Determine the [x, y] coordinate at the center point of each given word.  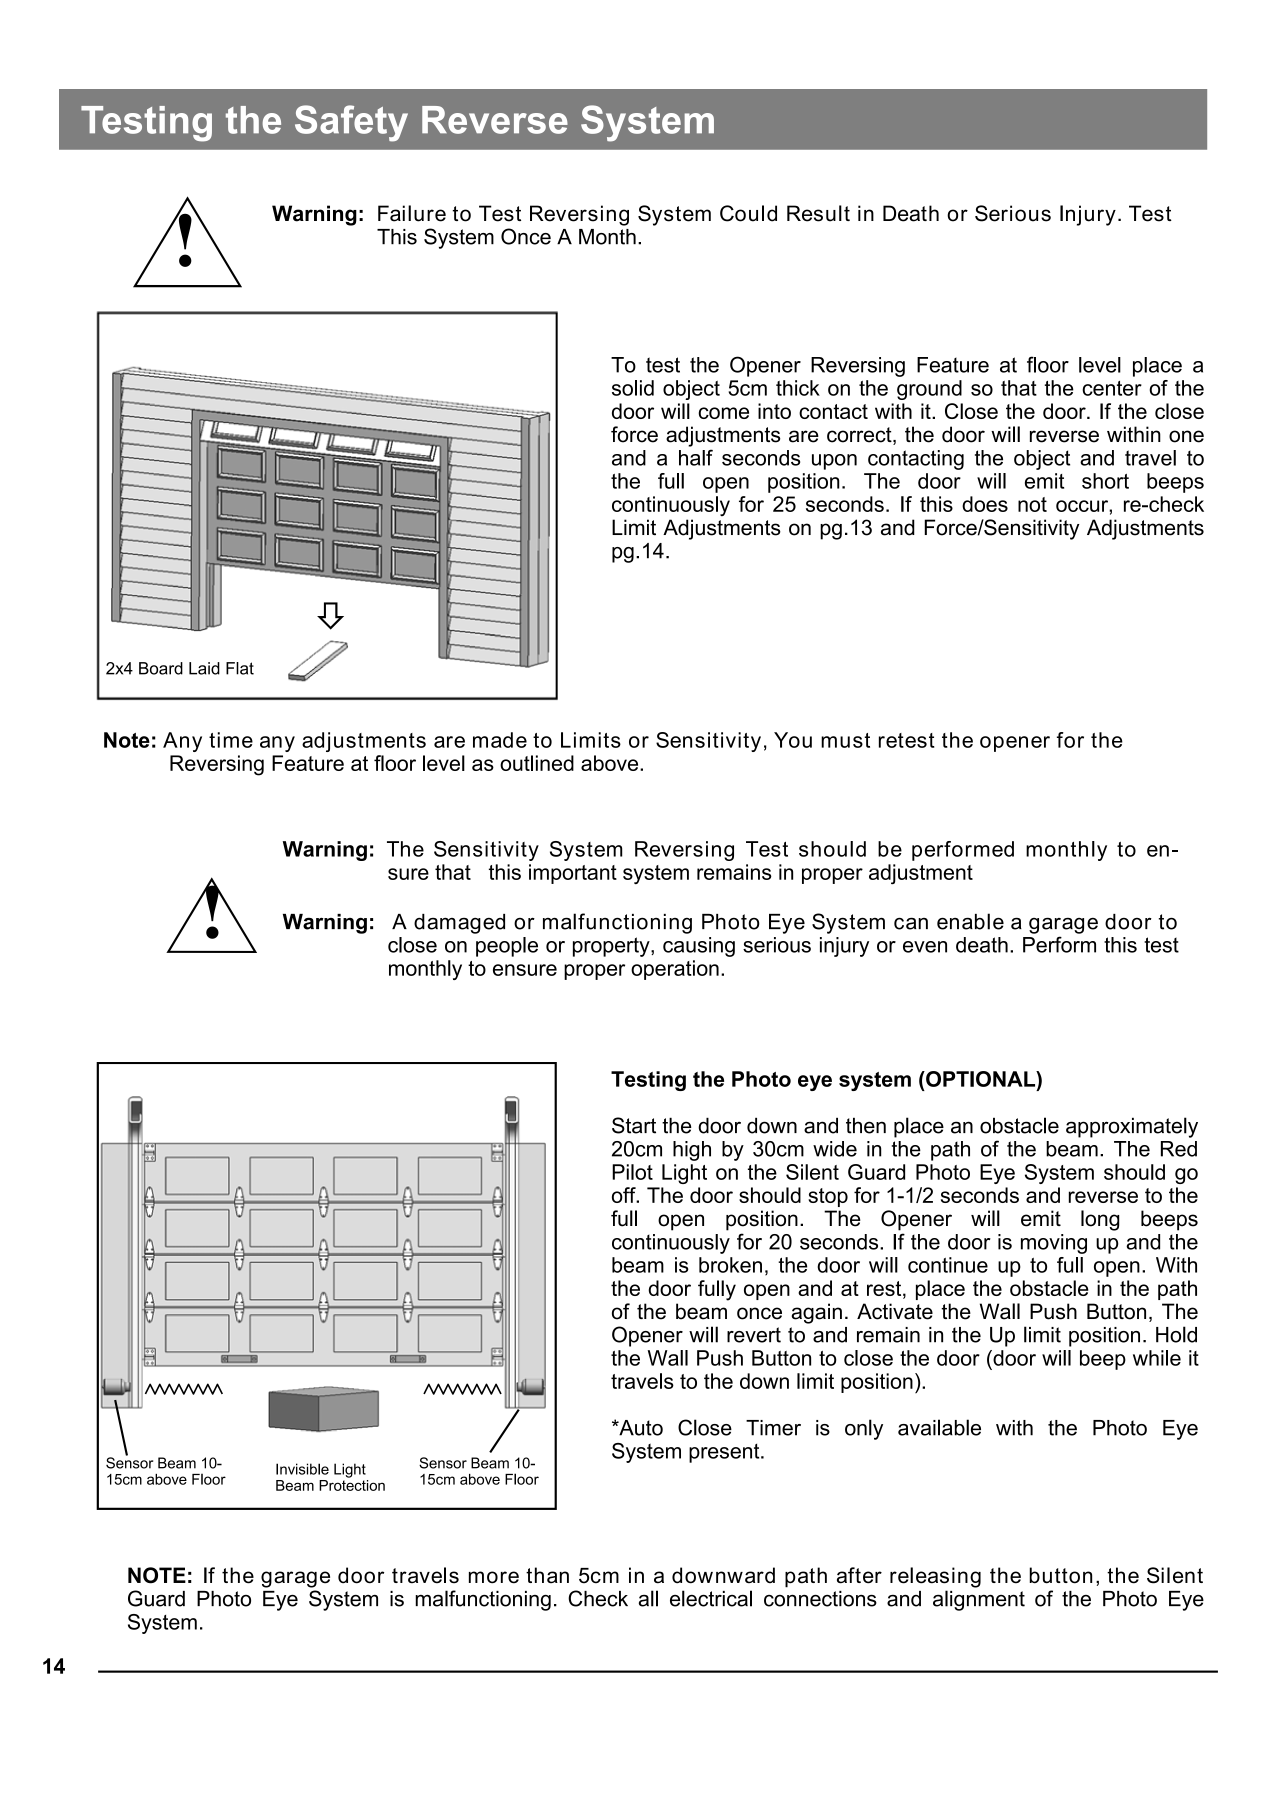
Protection [352, 1484]
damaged [459, 924]
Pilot [632, 1172]
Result [818, 213]
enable [970, 921]
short [1105, 481]
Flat [240, 668]
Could [748, 213]
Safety [351, 123]
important [573, 874]
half [696, 457]
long [1100, 1220]
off [625, 1195]
